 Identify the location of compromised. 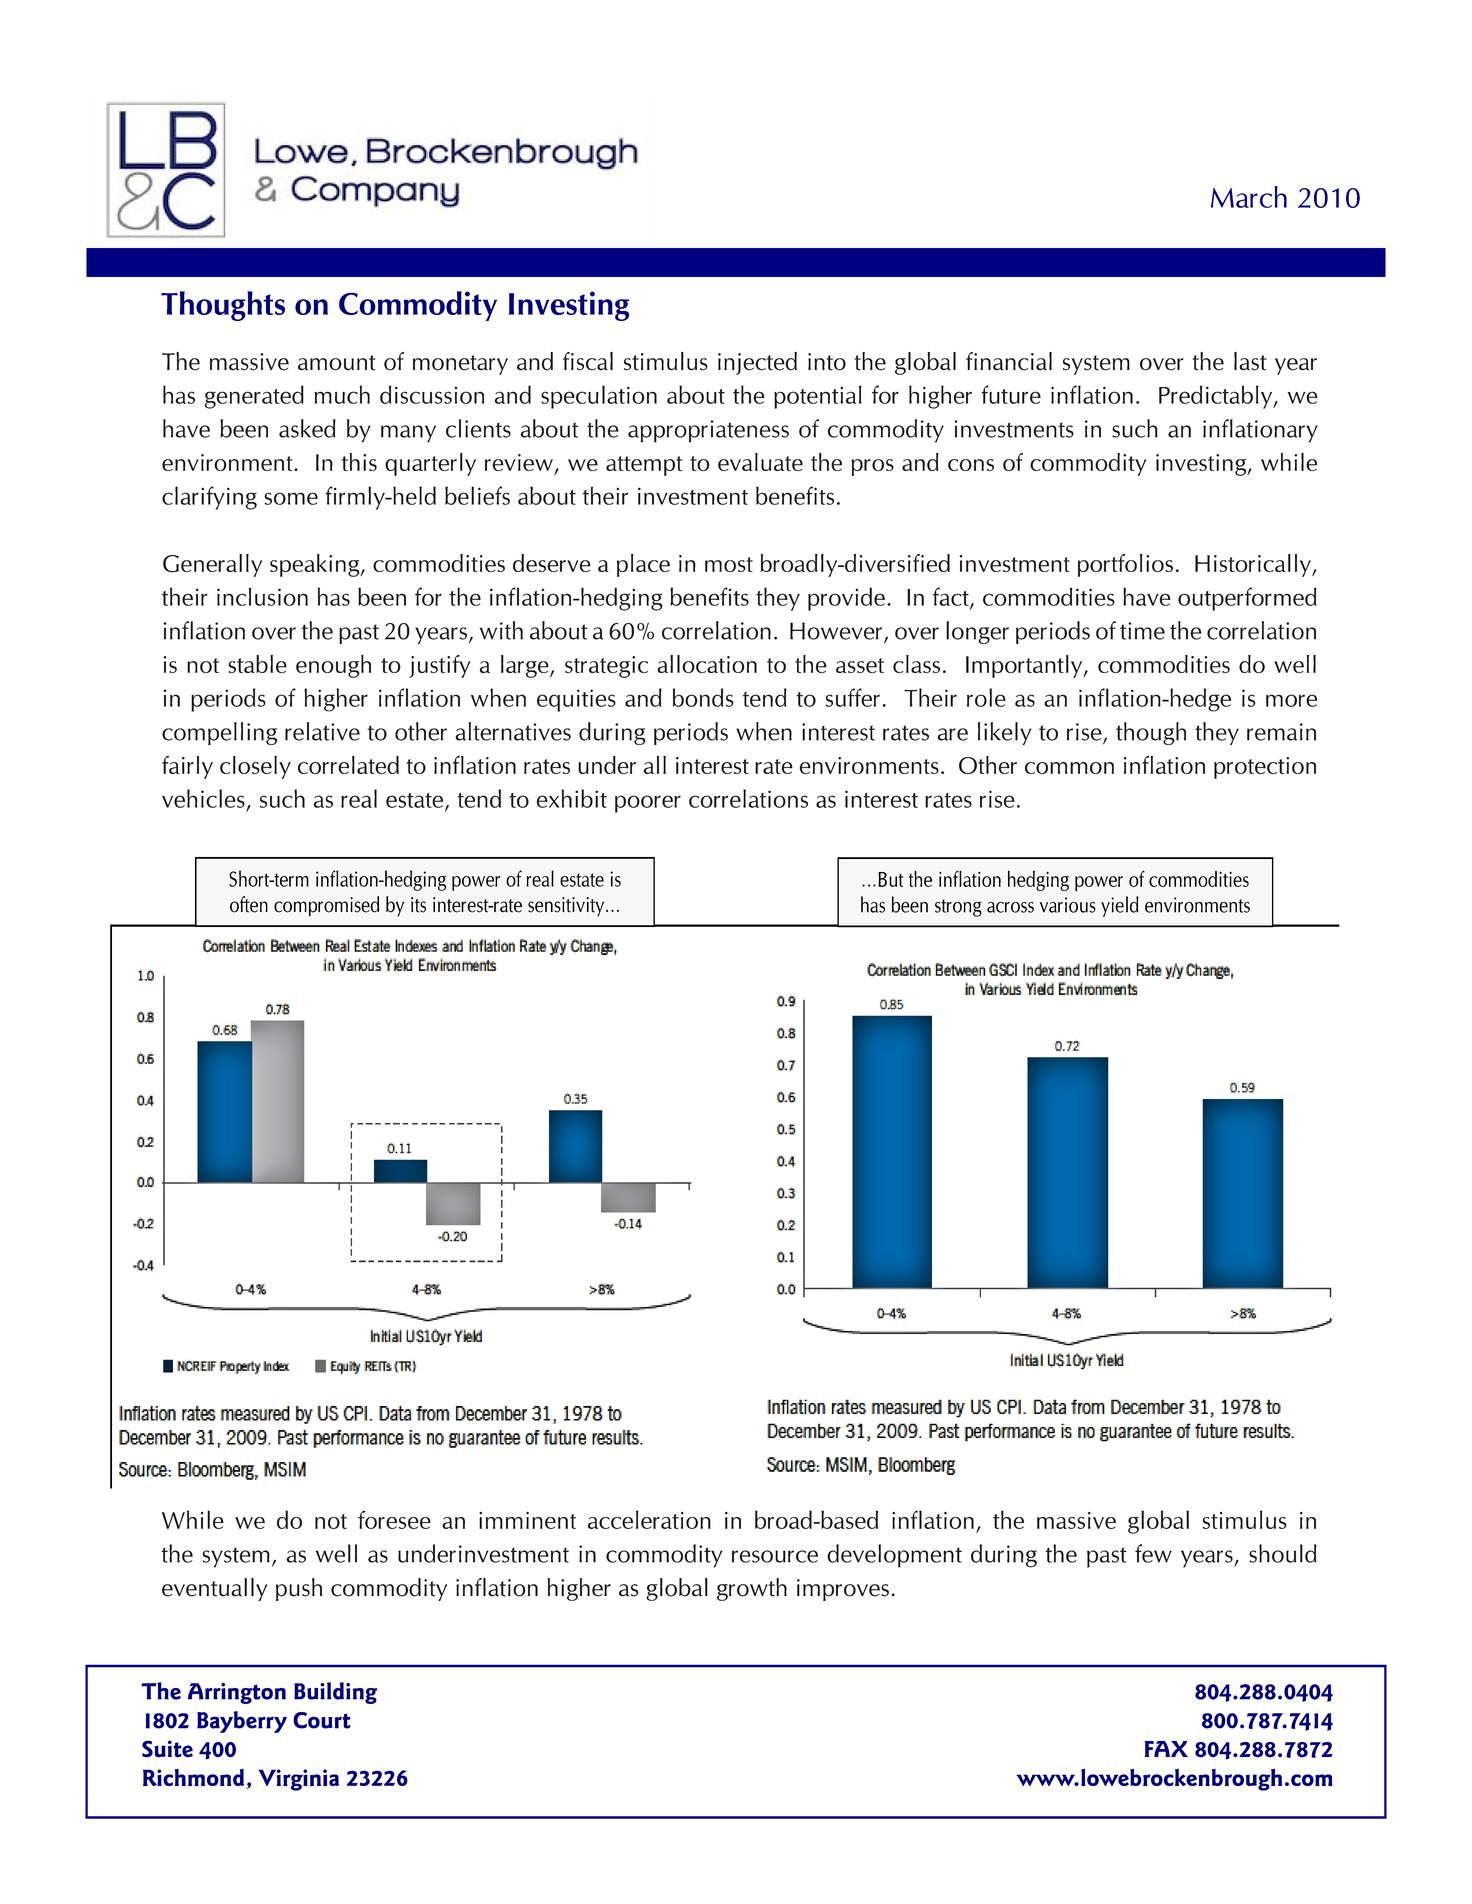
(326, 906).
